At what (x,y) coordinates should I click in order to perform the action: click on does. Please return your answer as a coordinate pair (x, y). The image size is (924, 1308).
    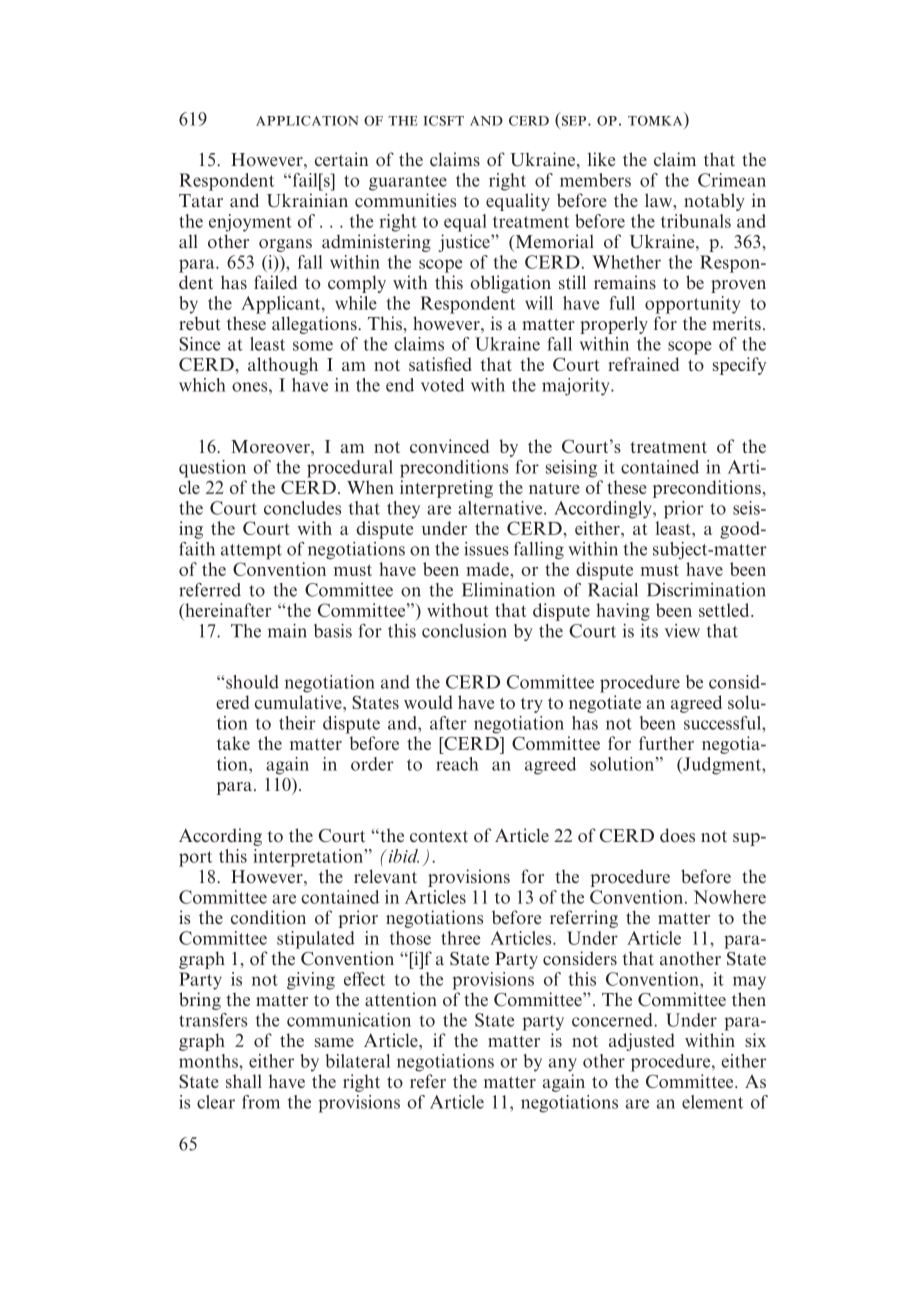
    Looking at the image, I should click on (677, 835).
